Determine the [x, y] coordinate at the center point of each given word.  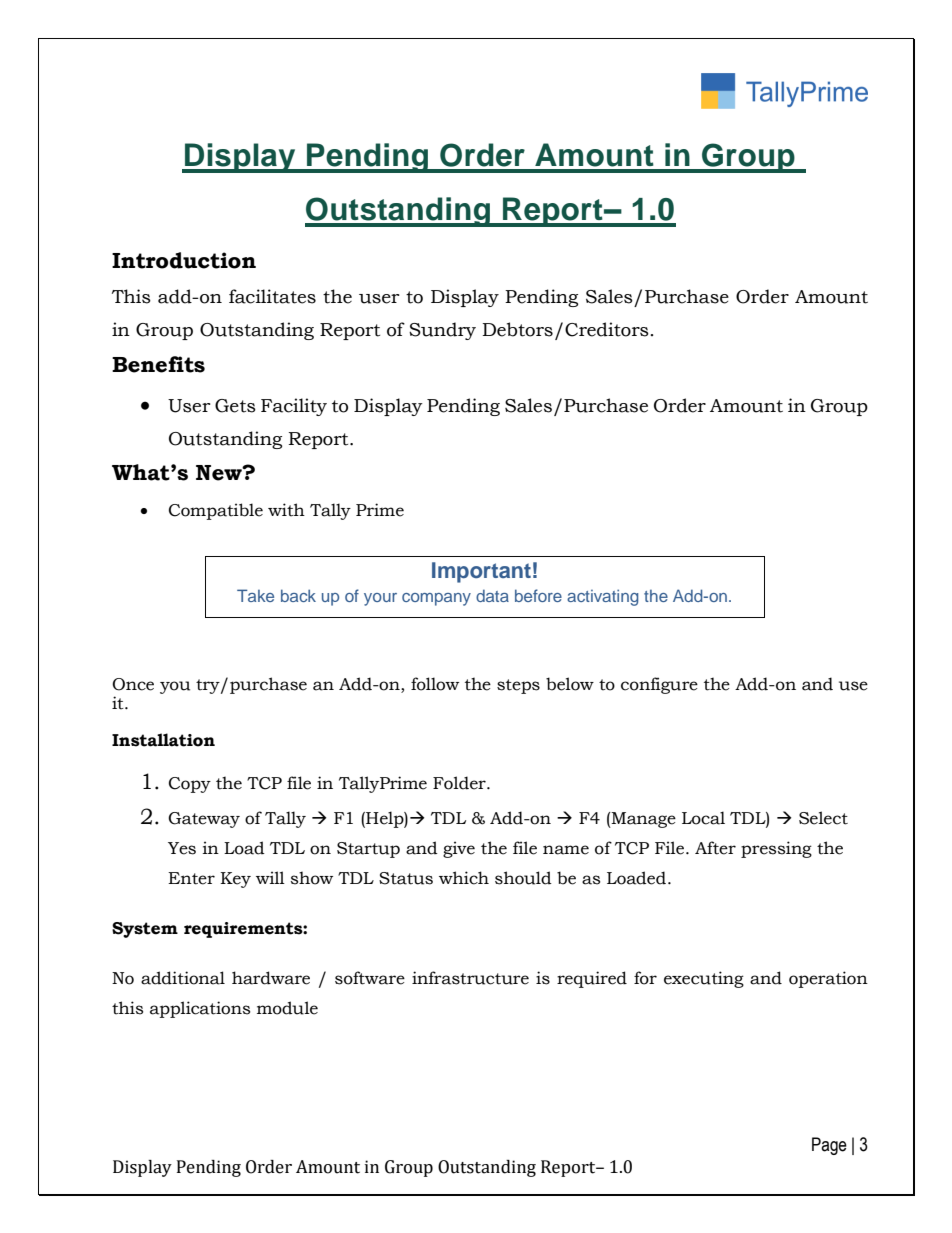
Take [255, 595]
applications [200, 1009]
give [459, 849]
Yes [182, 848]
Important [481, 572]
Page [829, 1146]
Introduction [184, 260]
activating [603, 597]
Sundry [442, 331]
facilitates [272, 296]
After [715, 848]
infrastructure [470, 978]
